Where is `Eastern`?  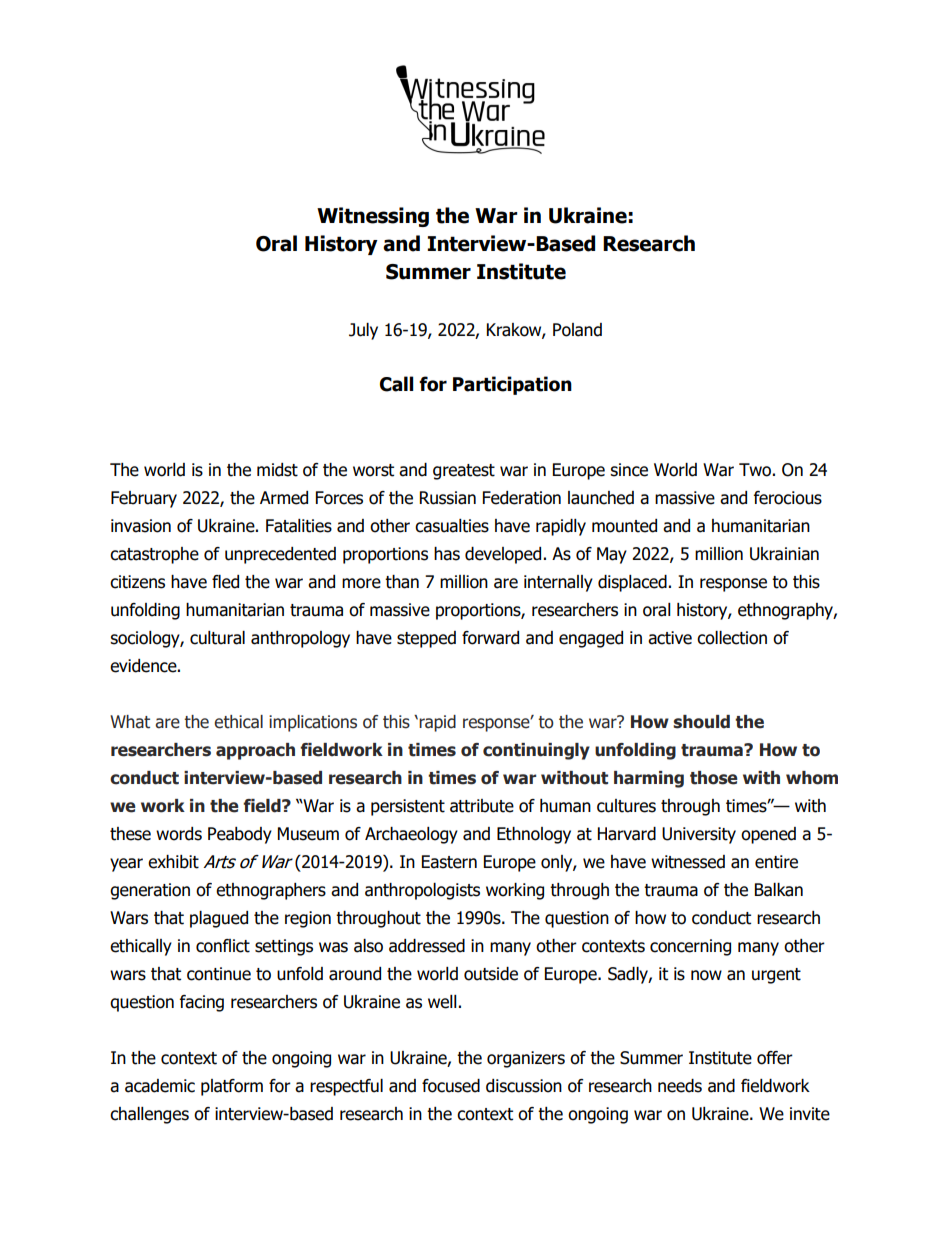 Eastern is located at coordinates (449, 862).
